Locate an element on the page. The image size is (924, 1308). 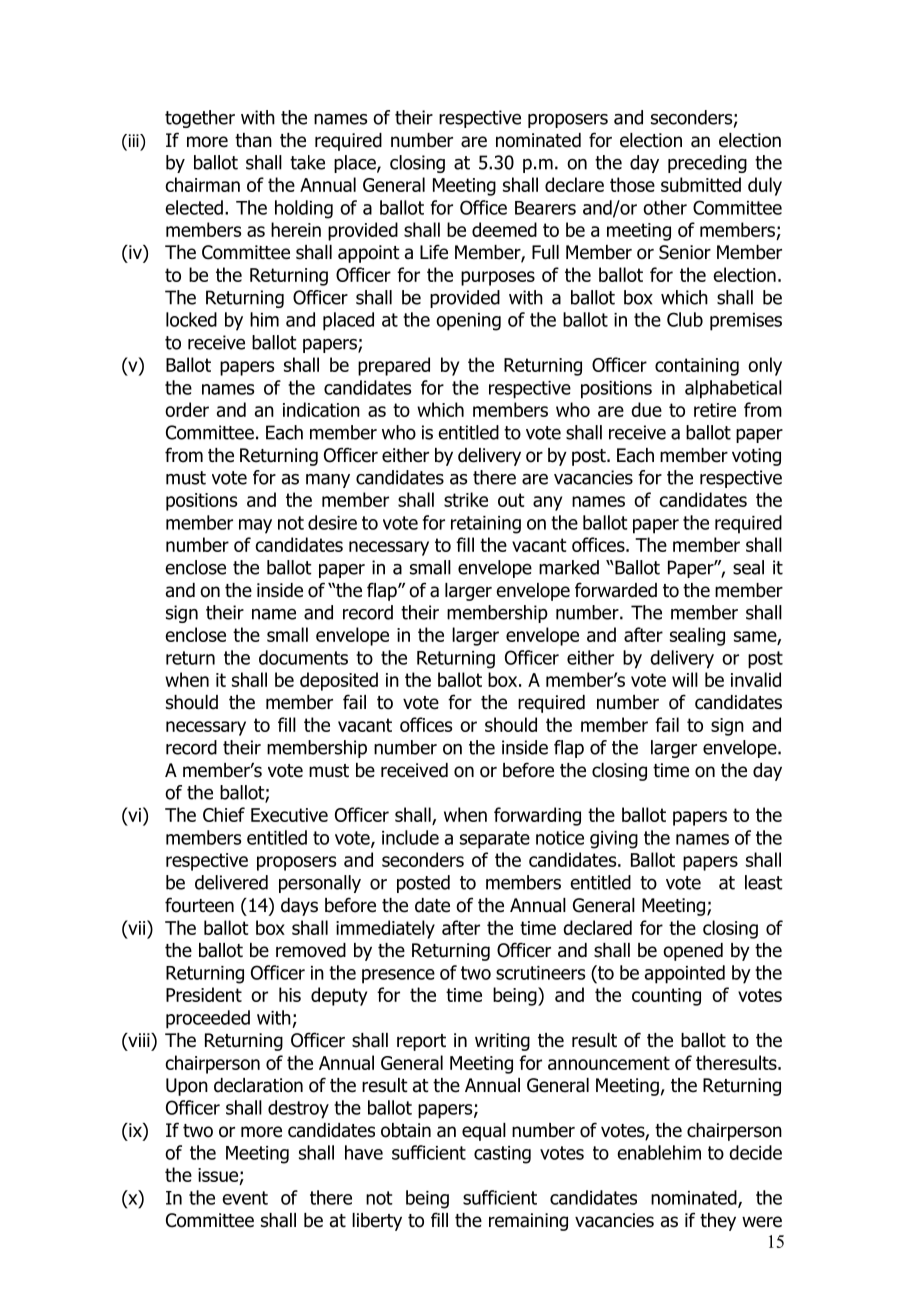
giving is located at coordinates (614, 840).
